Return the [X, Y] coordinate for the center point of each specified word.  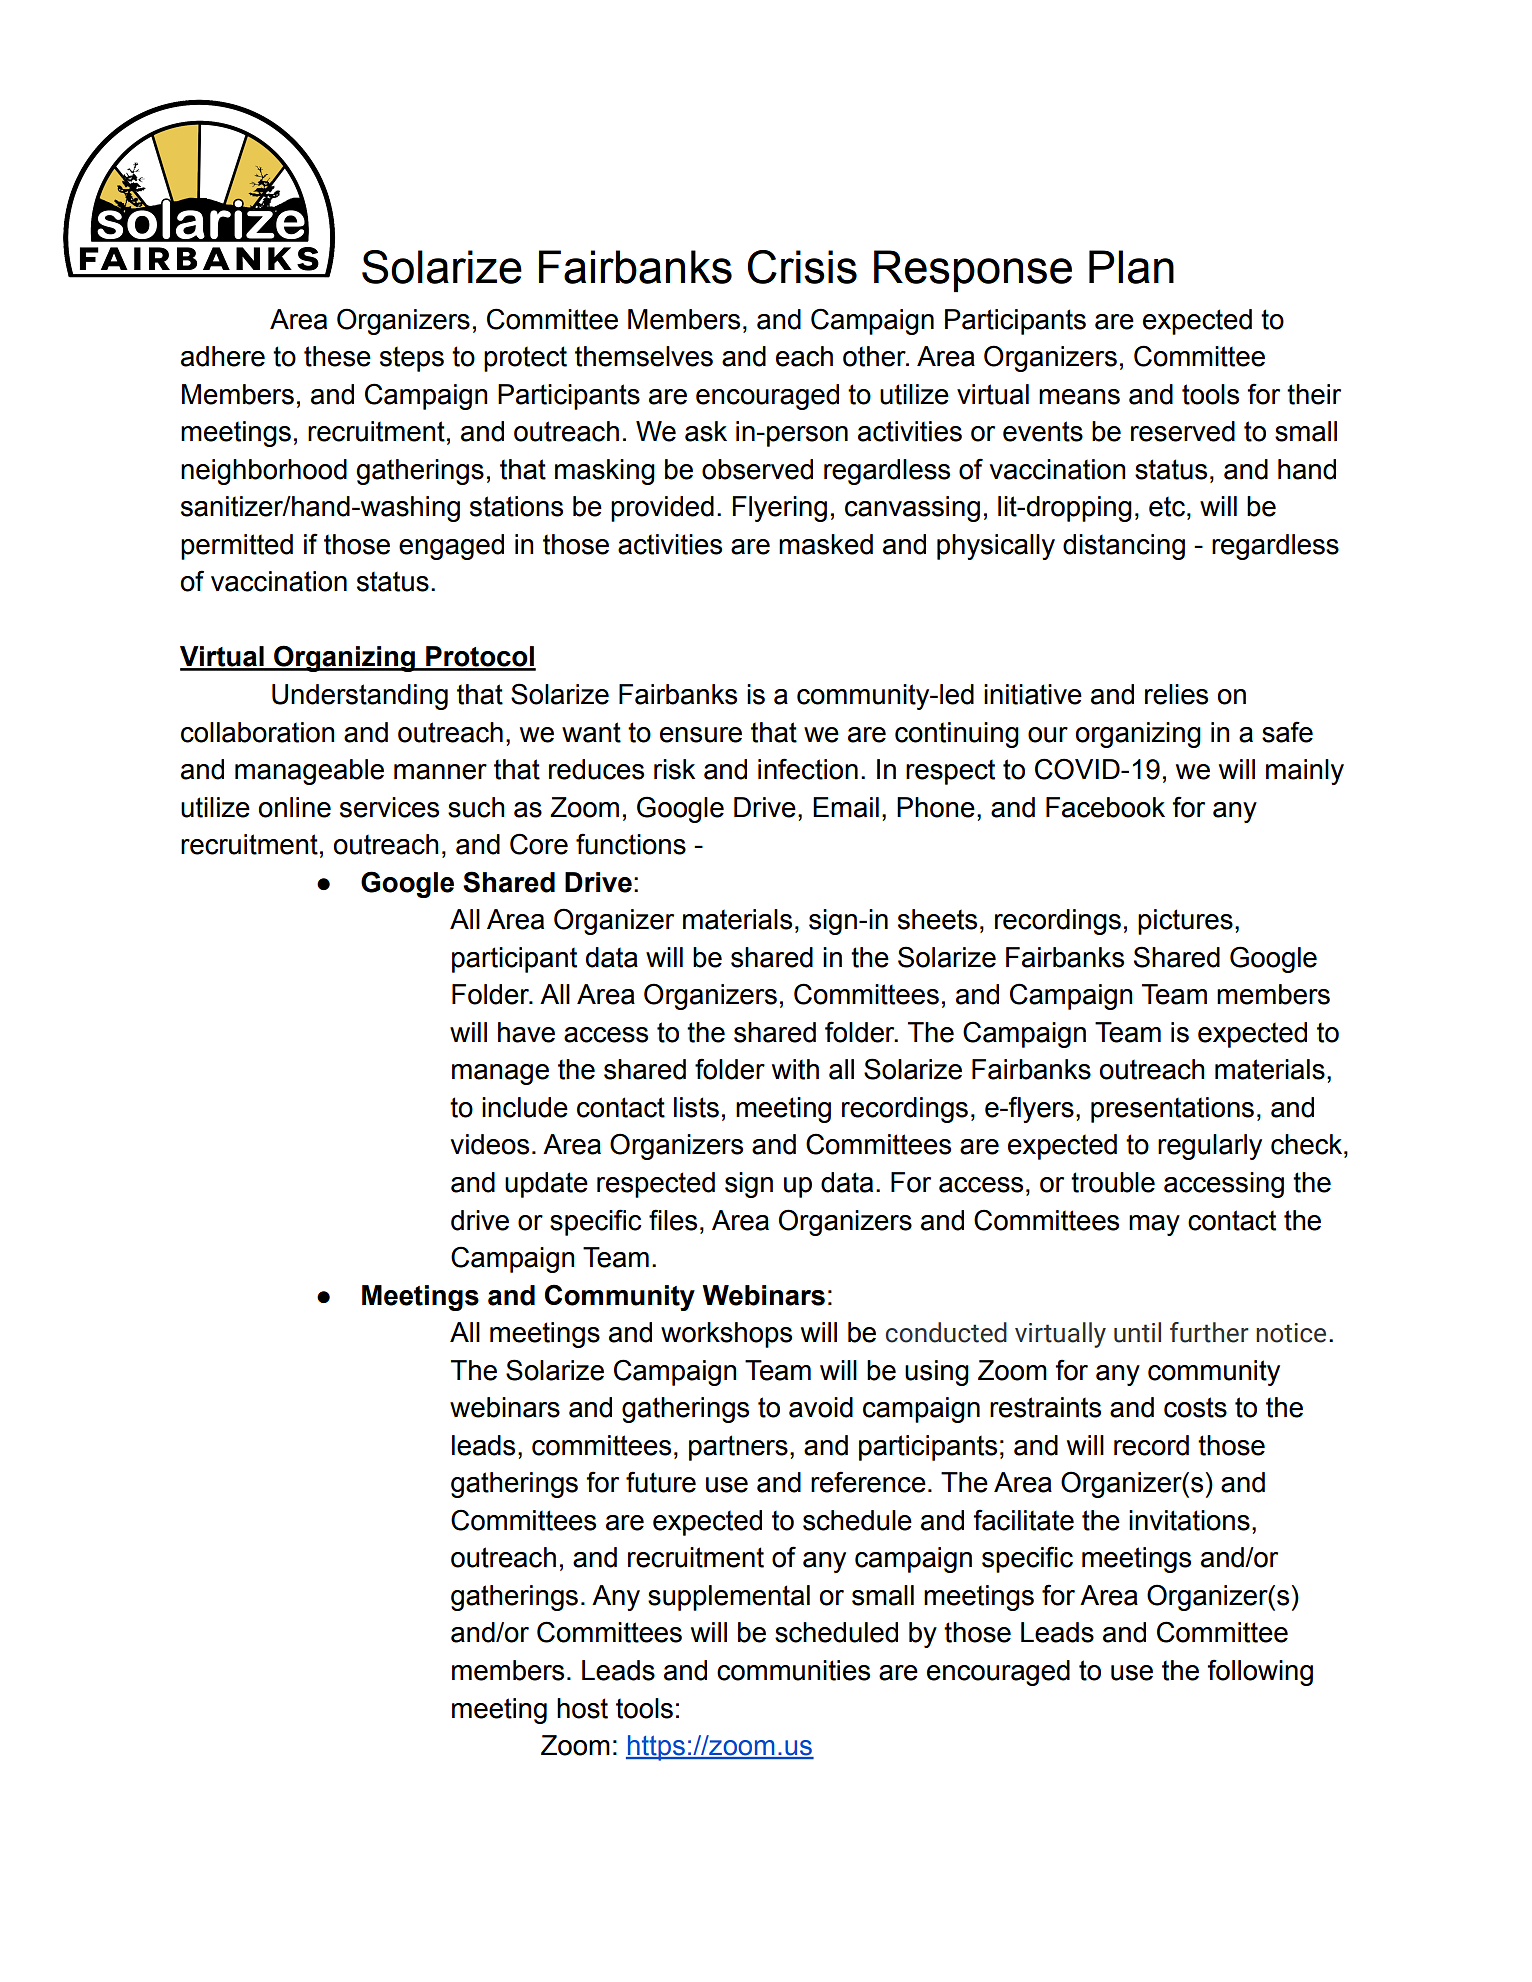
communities [793, 1670]
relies [1176, 694]
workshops [726, 1335]
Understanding [360, 697]
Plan [1131, 267]
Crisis [802, 267]
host [582, 1708]
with [795, 1069]
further [1209, 1332]
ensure [701, 735]
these [337, 356]
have [526, 1032]
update [546, 1185]
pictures [1185, 922]
